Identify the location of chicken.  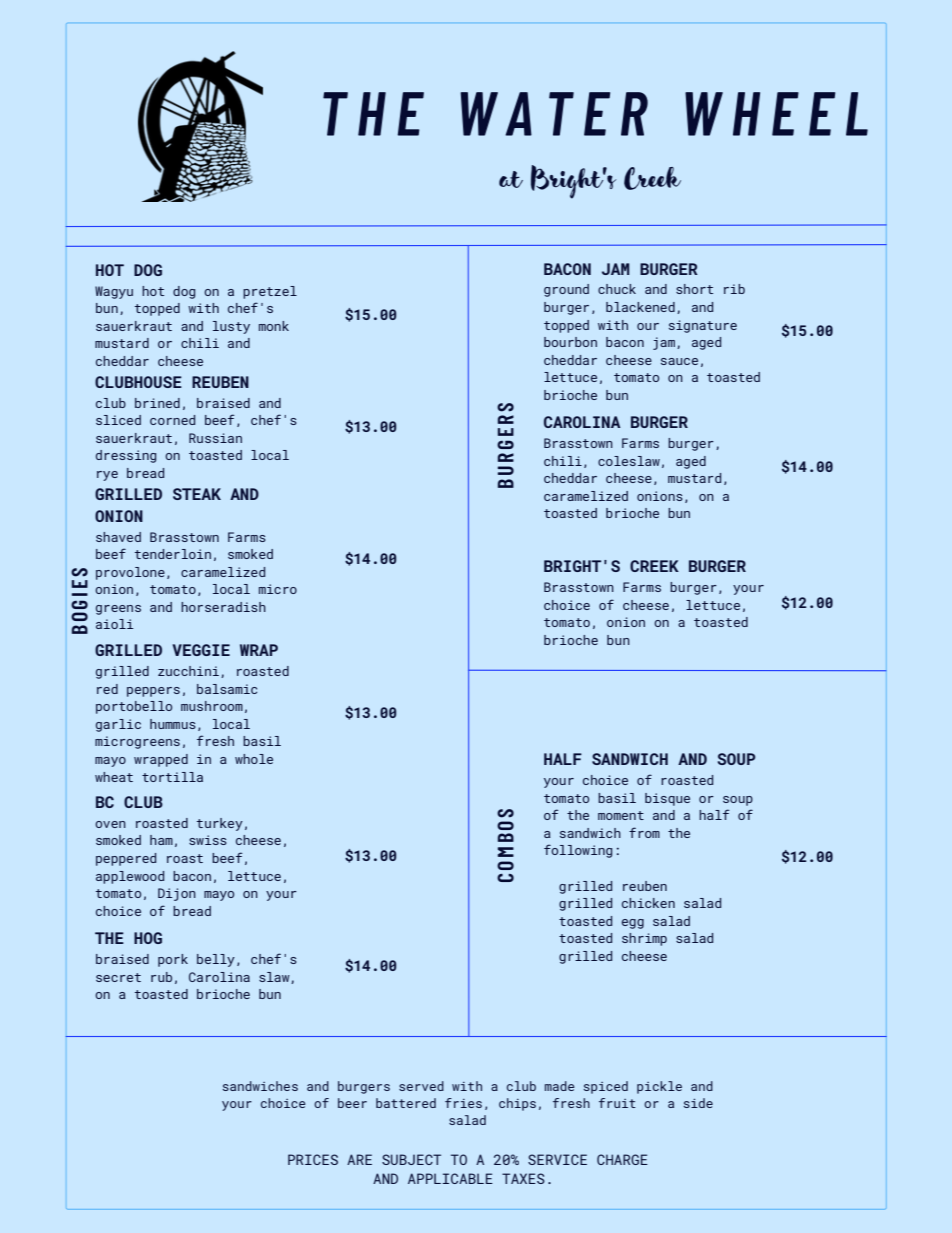
(648, 903).
